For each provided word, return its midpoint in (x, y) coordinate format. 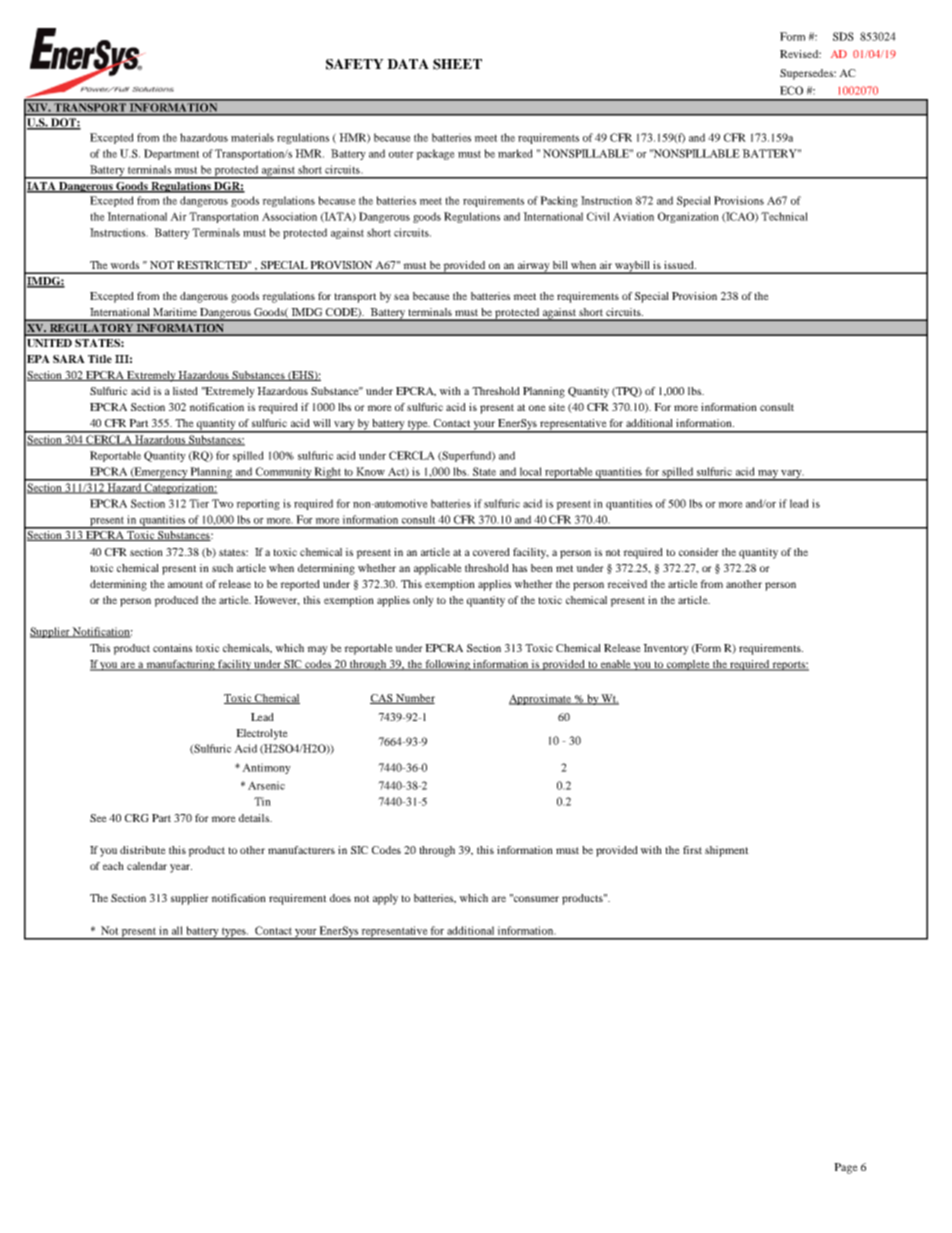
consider (699, 552)
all (177, 930)
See (98, 818)
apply (385, 899)
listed (185, 391)
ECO (791, 90)
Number (414, 699)
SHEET (457, 64)
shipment (727, 851)
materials (252, 137)
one (537, 408)
